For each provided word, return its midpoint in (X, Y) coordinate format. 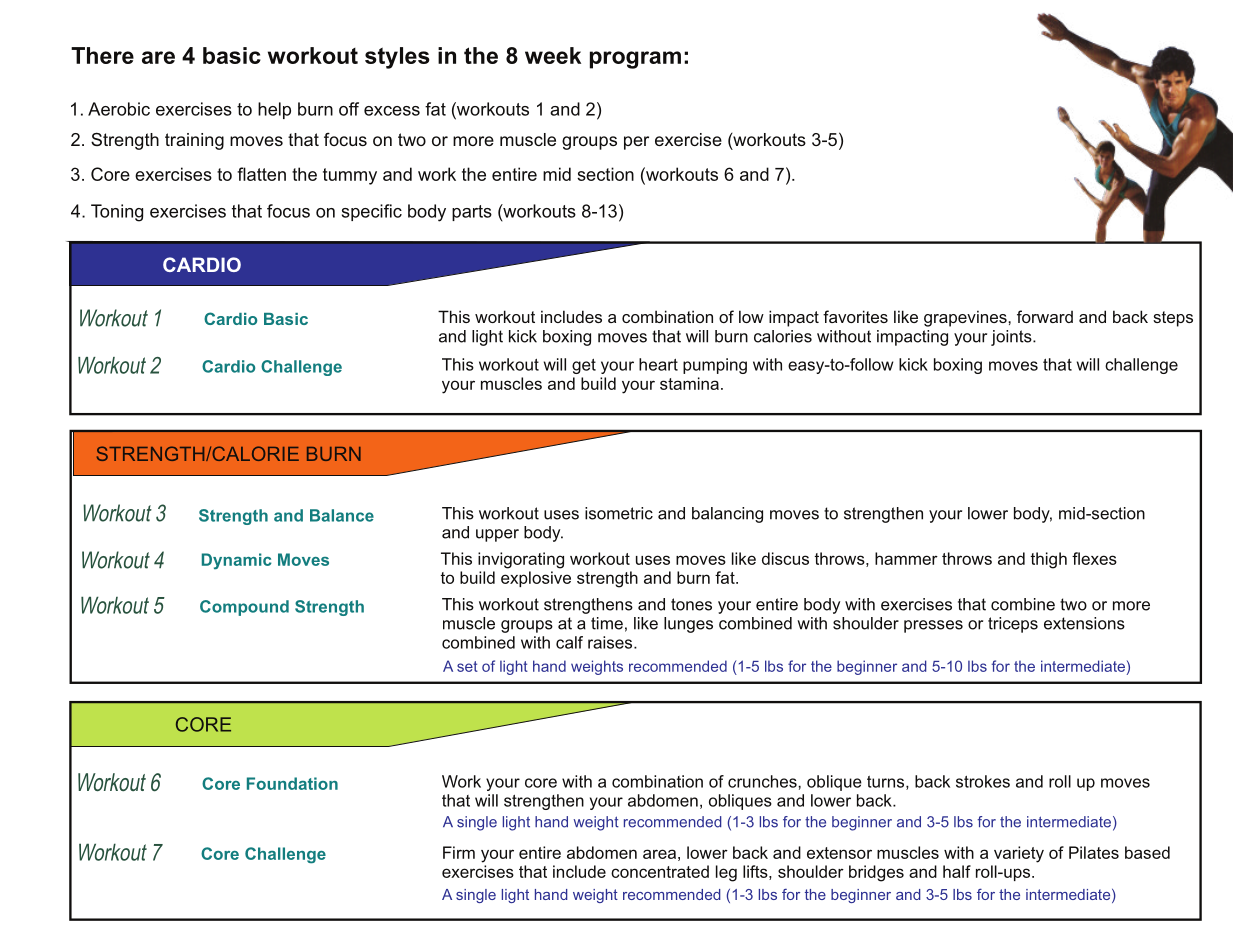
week (553, 55)
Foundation (292, 783)
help (274, 110)
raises (611, 642)
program (635, 60)
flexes (1094, 558)
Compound (244, 608)
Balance (342, 515)
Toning (117, 213)
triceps (1013, 625)
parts (472, 213)
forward (1045, 316)
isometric (619, 513)
